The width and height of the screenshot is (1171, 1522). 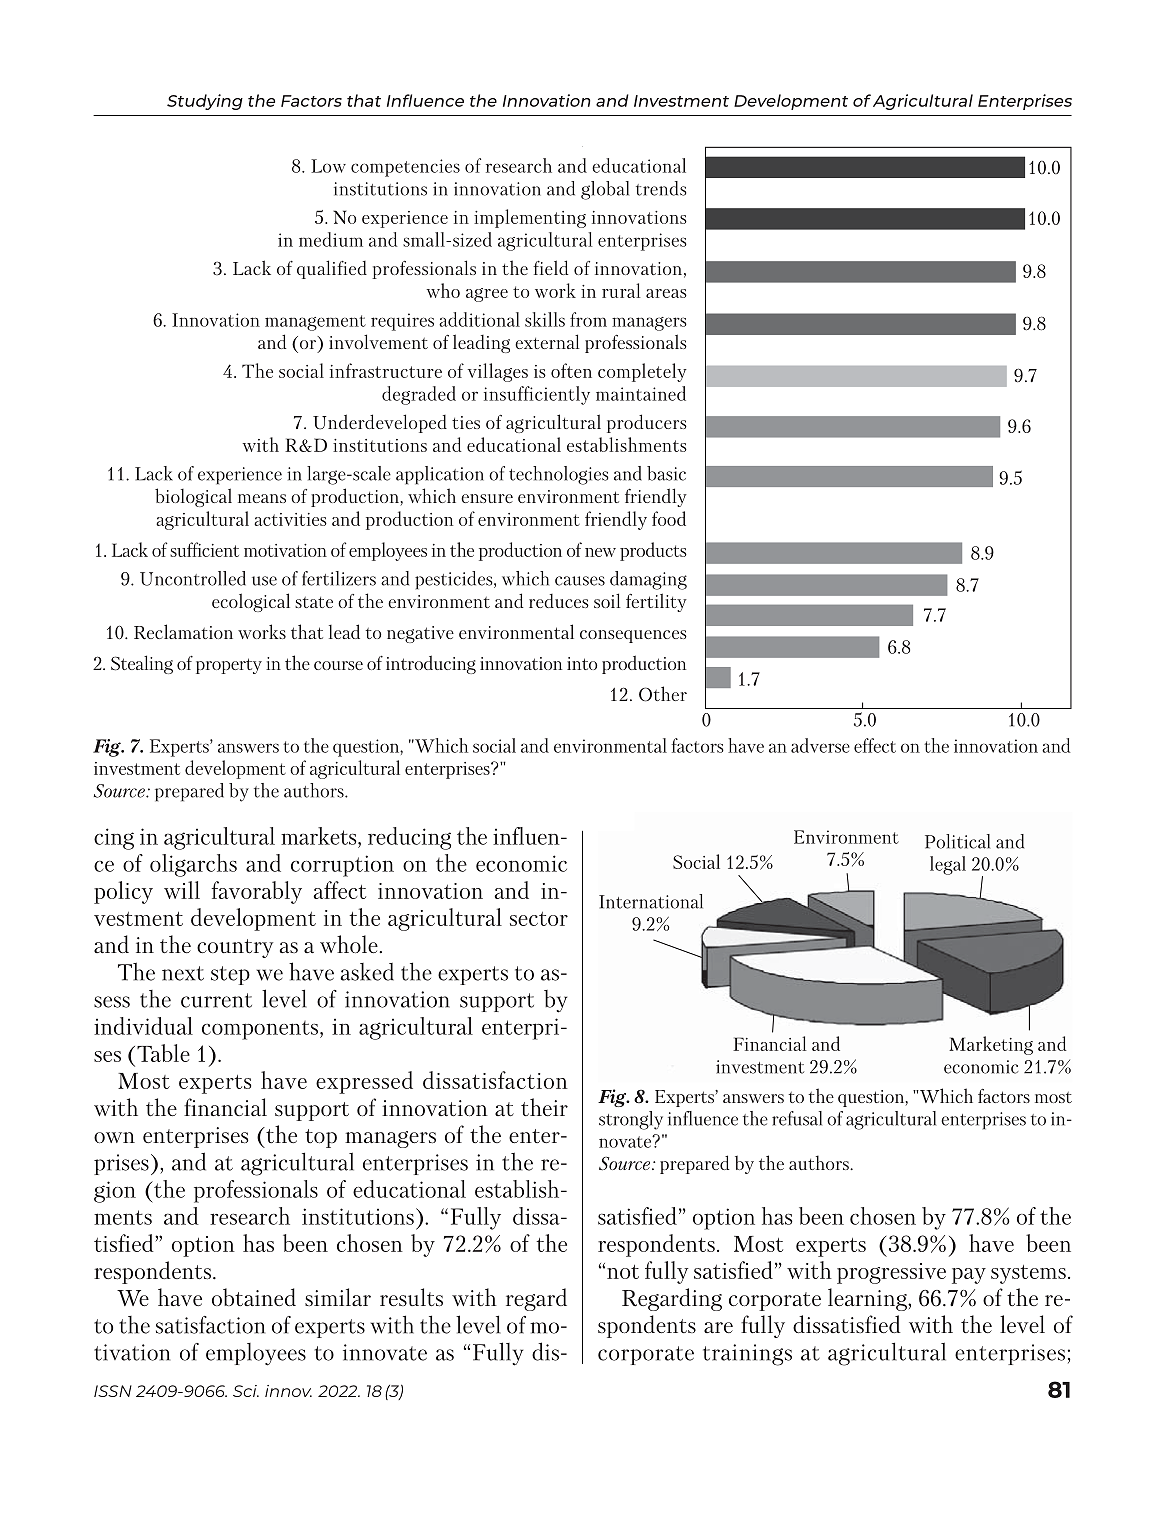 I want to click on Sci, so click(x=246, y=1391).
